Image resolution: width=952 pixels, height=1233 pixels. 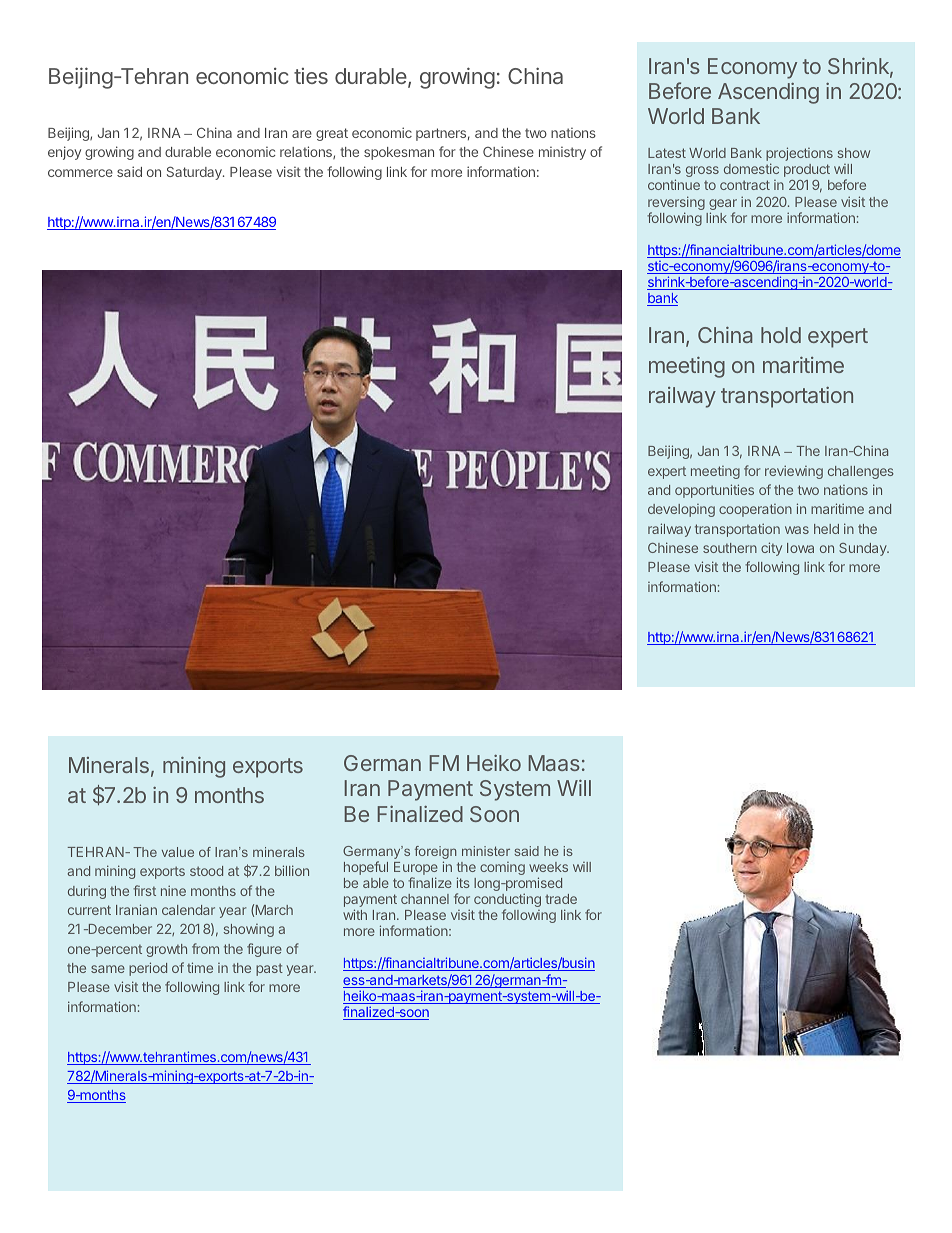 I want to click on city, so click(x=771, y=549).
